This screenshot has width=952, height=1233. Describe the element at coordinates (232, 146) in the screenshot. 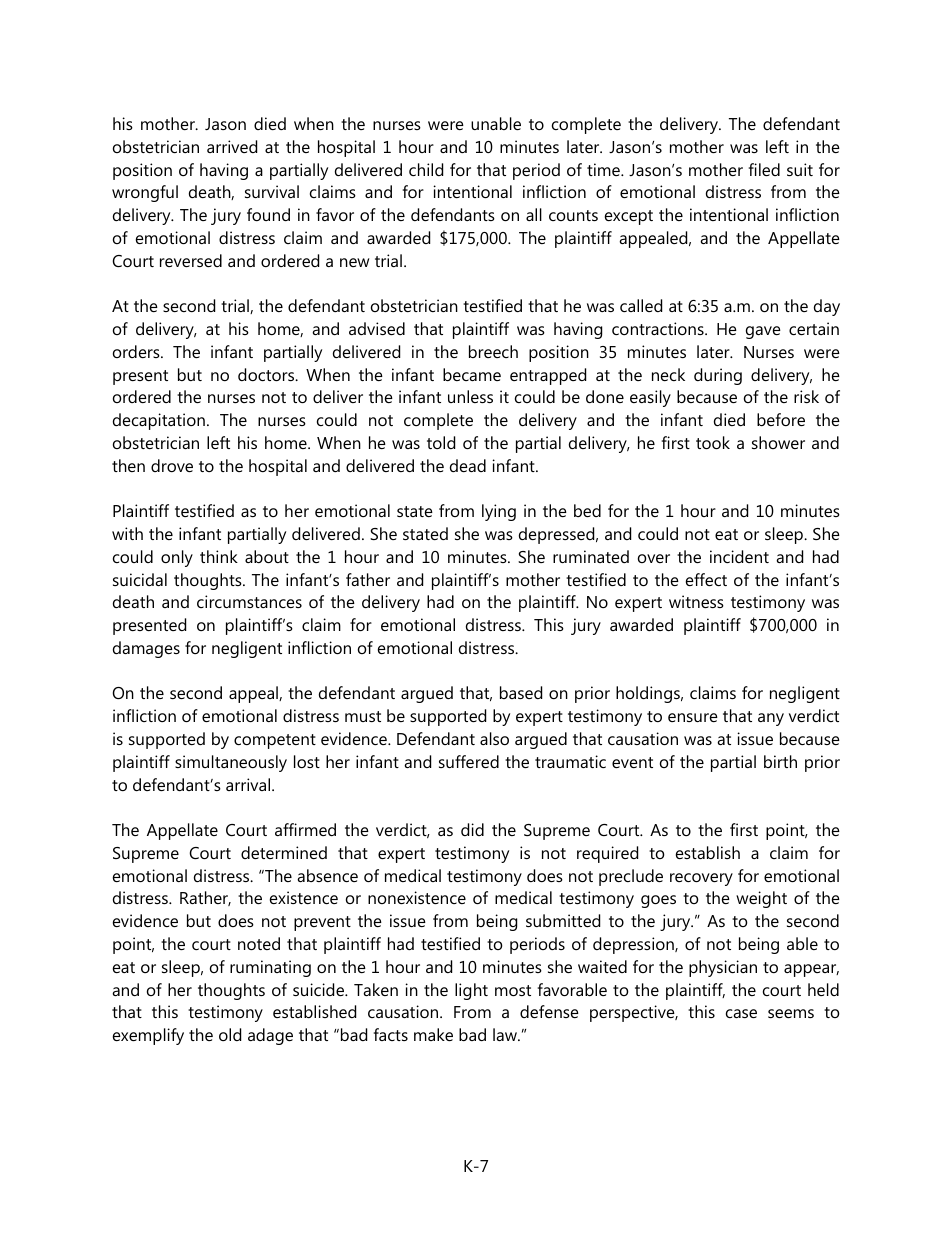

I see `arrived` at that location.
